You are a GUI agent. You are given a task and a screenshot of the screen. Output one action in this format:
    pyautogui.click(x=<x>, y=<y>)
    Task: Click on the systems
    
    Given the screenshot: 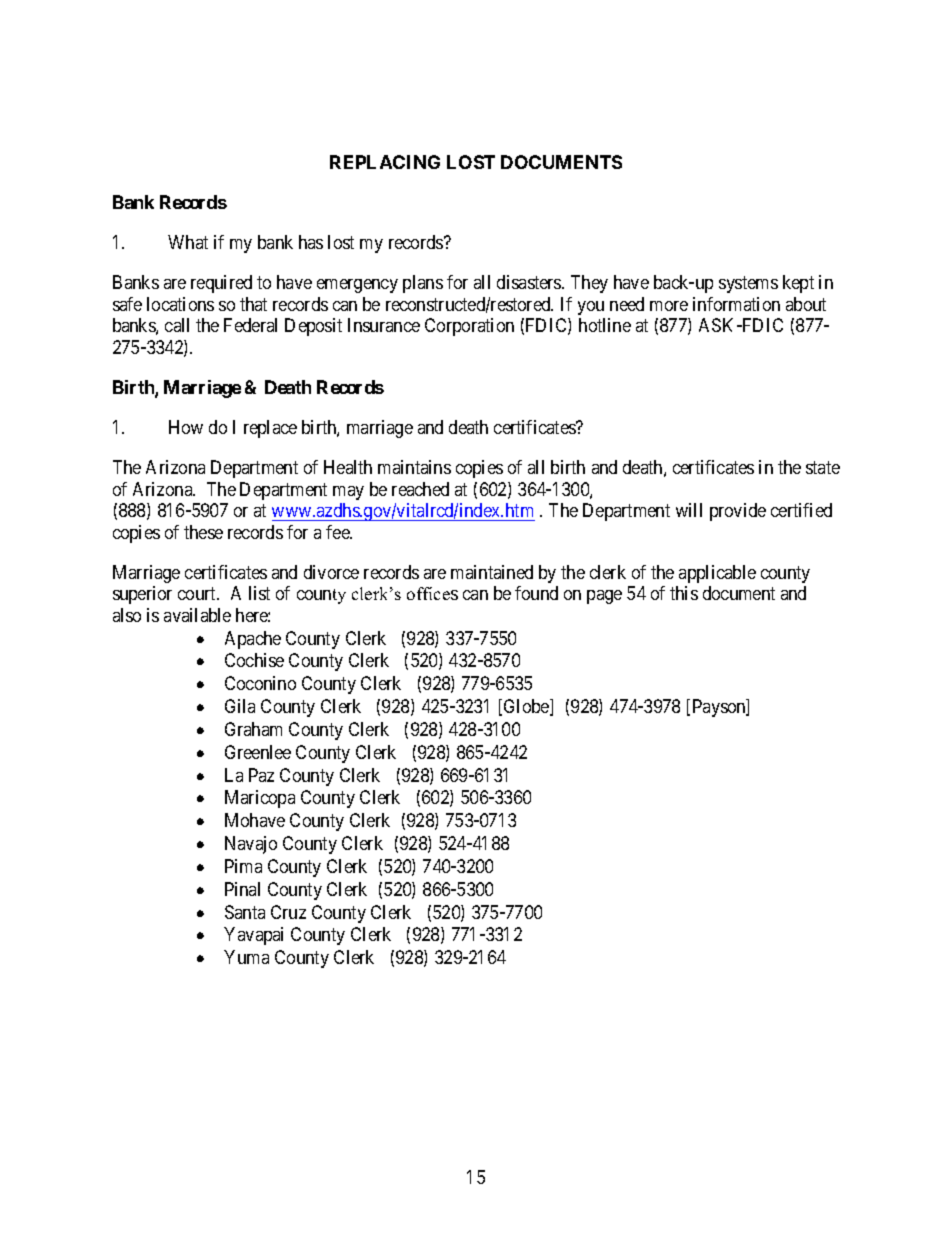 What is the action you would take?
    pyautogui.click(x=748, y=284)
